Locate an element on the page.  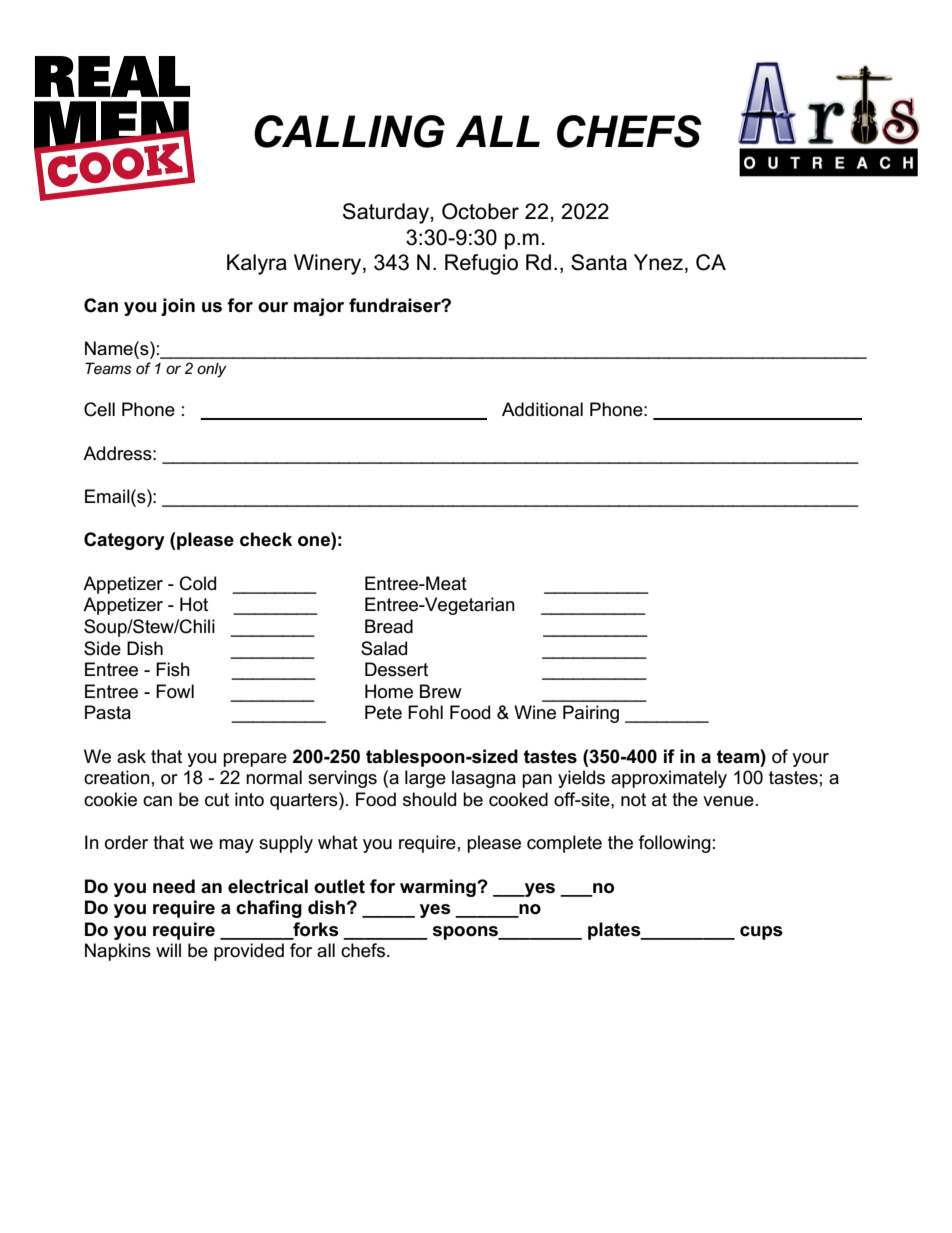
Santa is located at coordinates (599, 262).
